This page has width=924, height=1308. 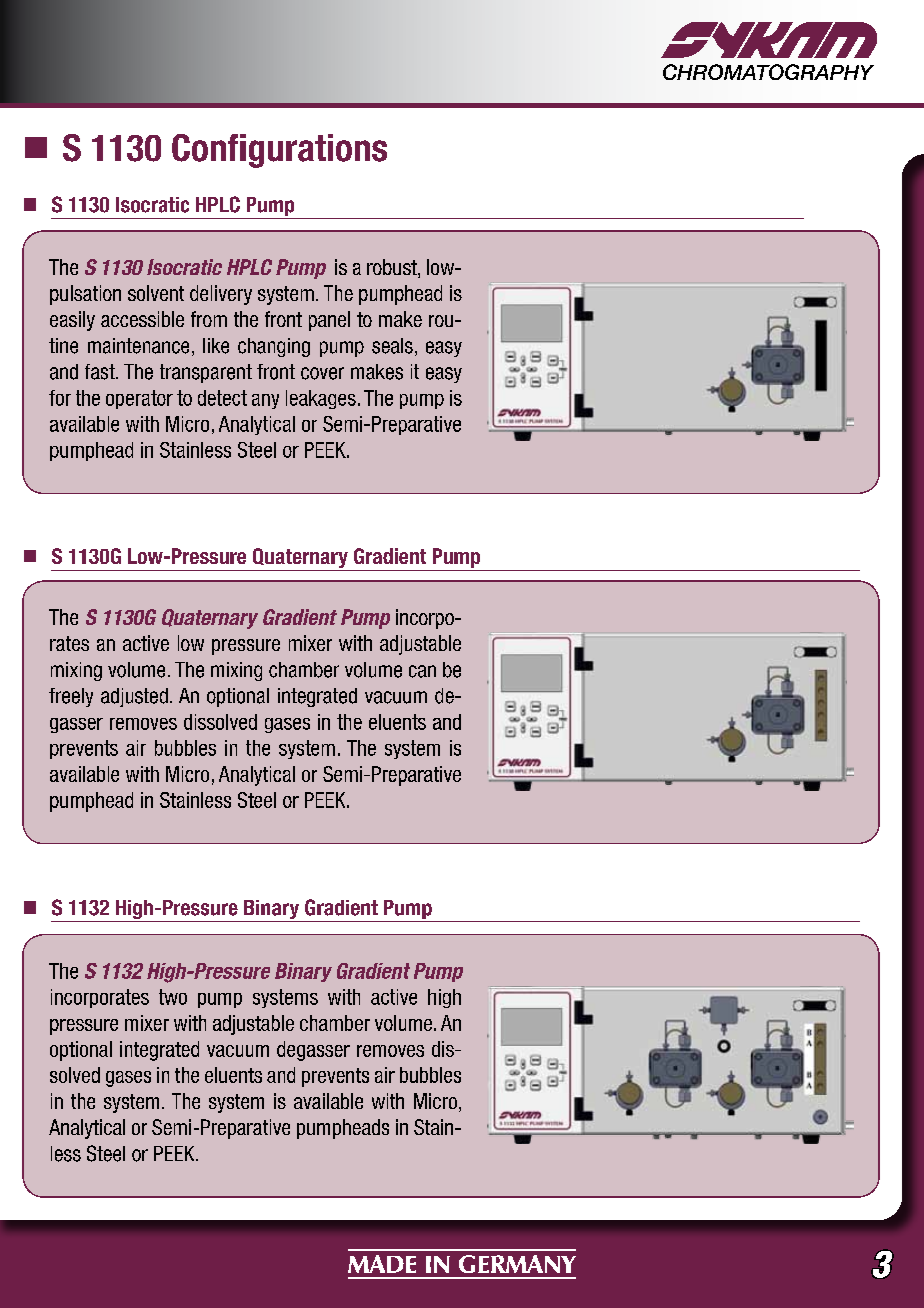 I want to click on can, so click(x=422, y=671).
